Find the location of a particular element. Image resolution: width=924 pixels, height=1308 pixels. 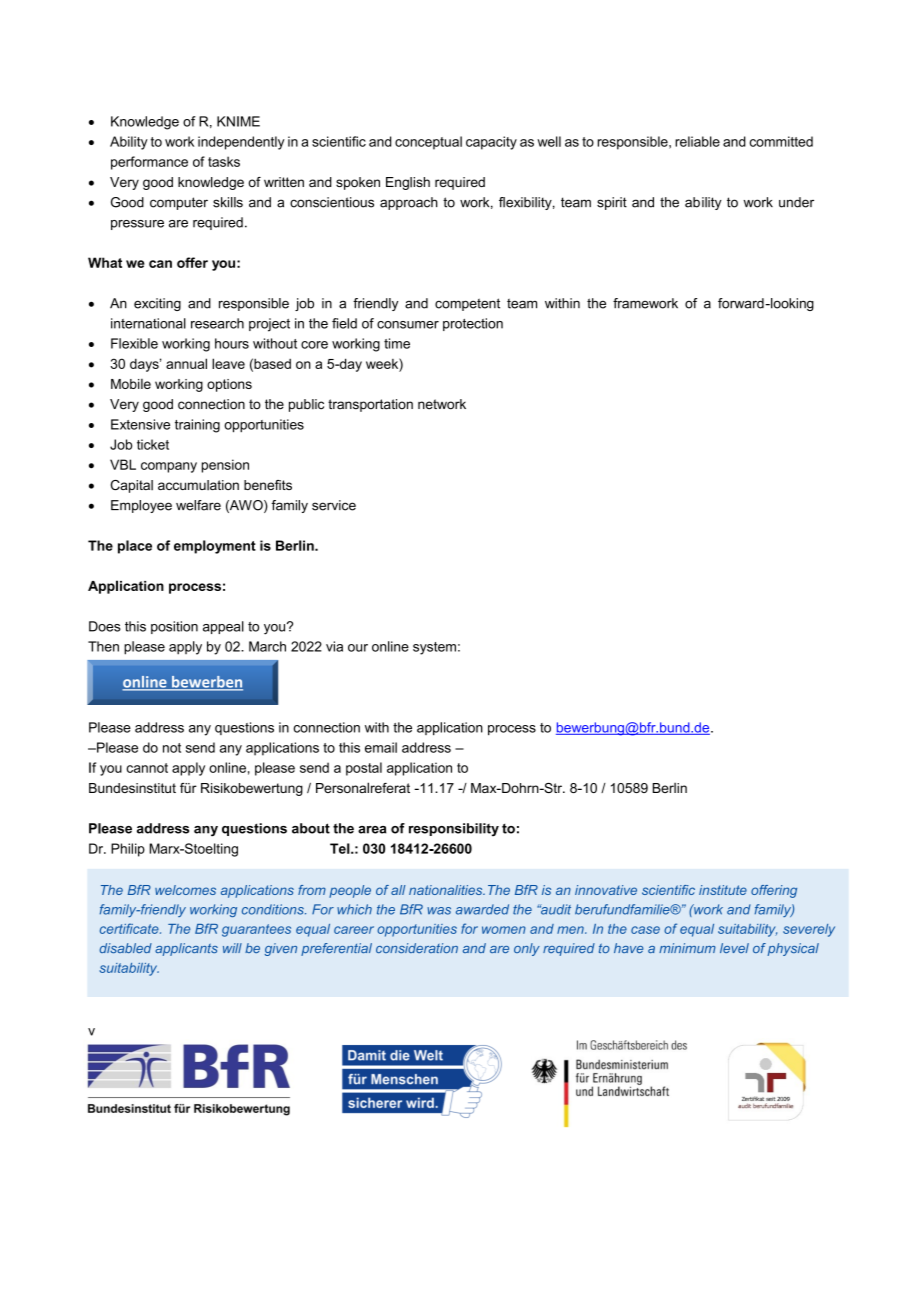

employment is located at coordinates (215, 547).
